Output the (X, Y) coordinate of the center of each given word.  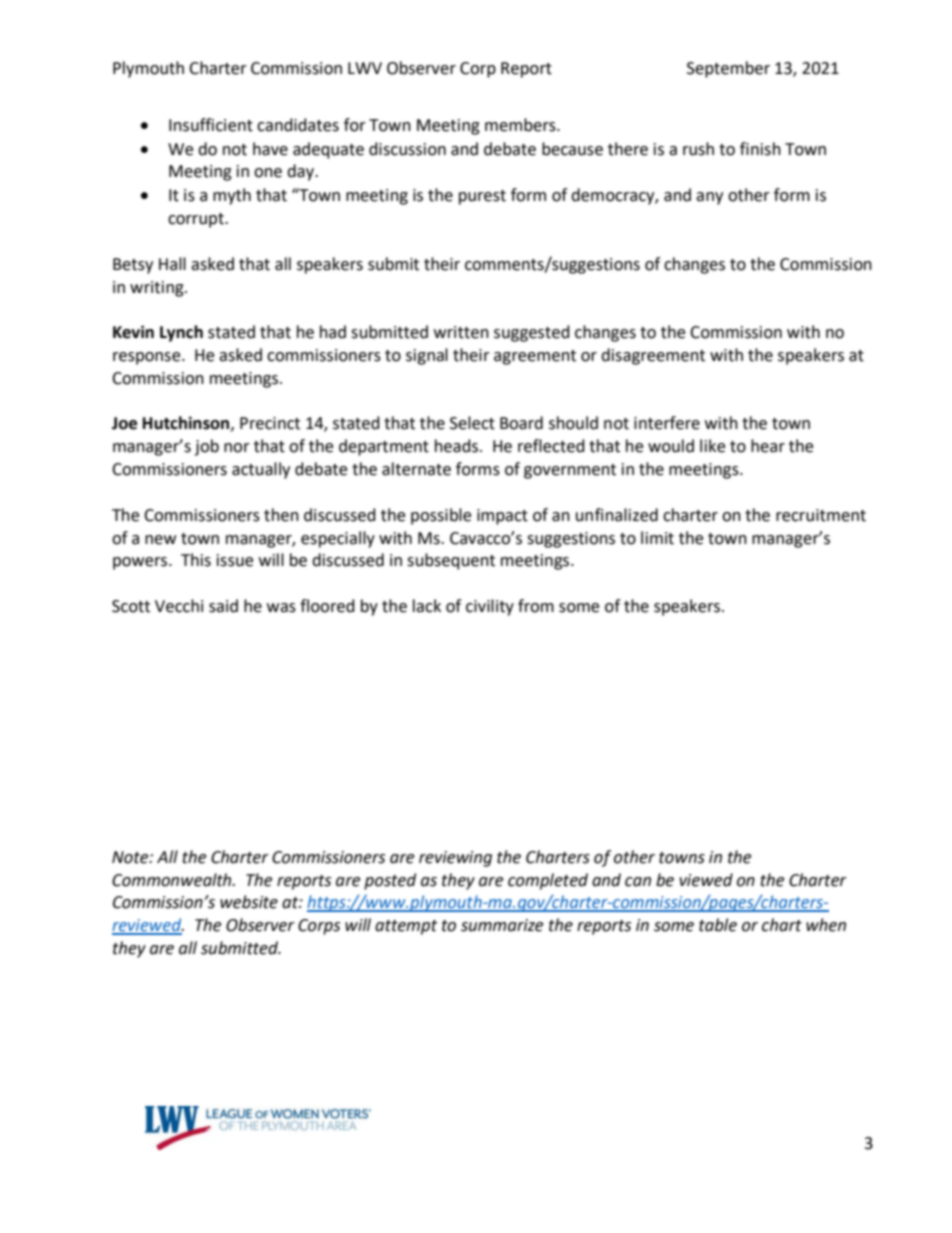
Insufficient (211, 125)
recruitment (821, 515)
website (249, 902)
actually (261, 470)
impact (502, 517)
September (728, 69)
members (521, 125)
